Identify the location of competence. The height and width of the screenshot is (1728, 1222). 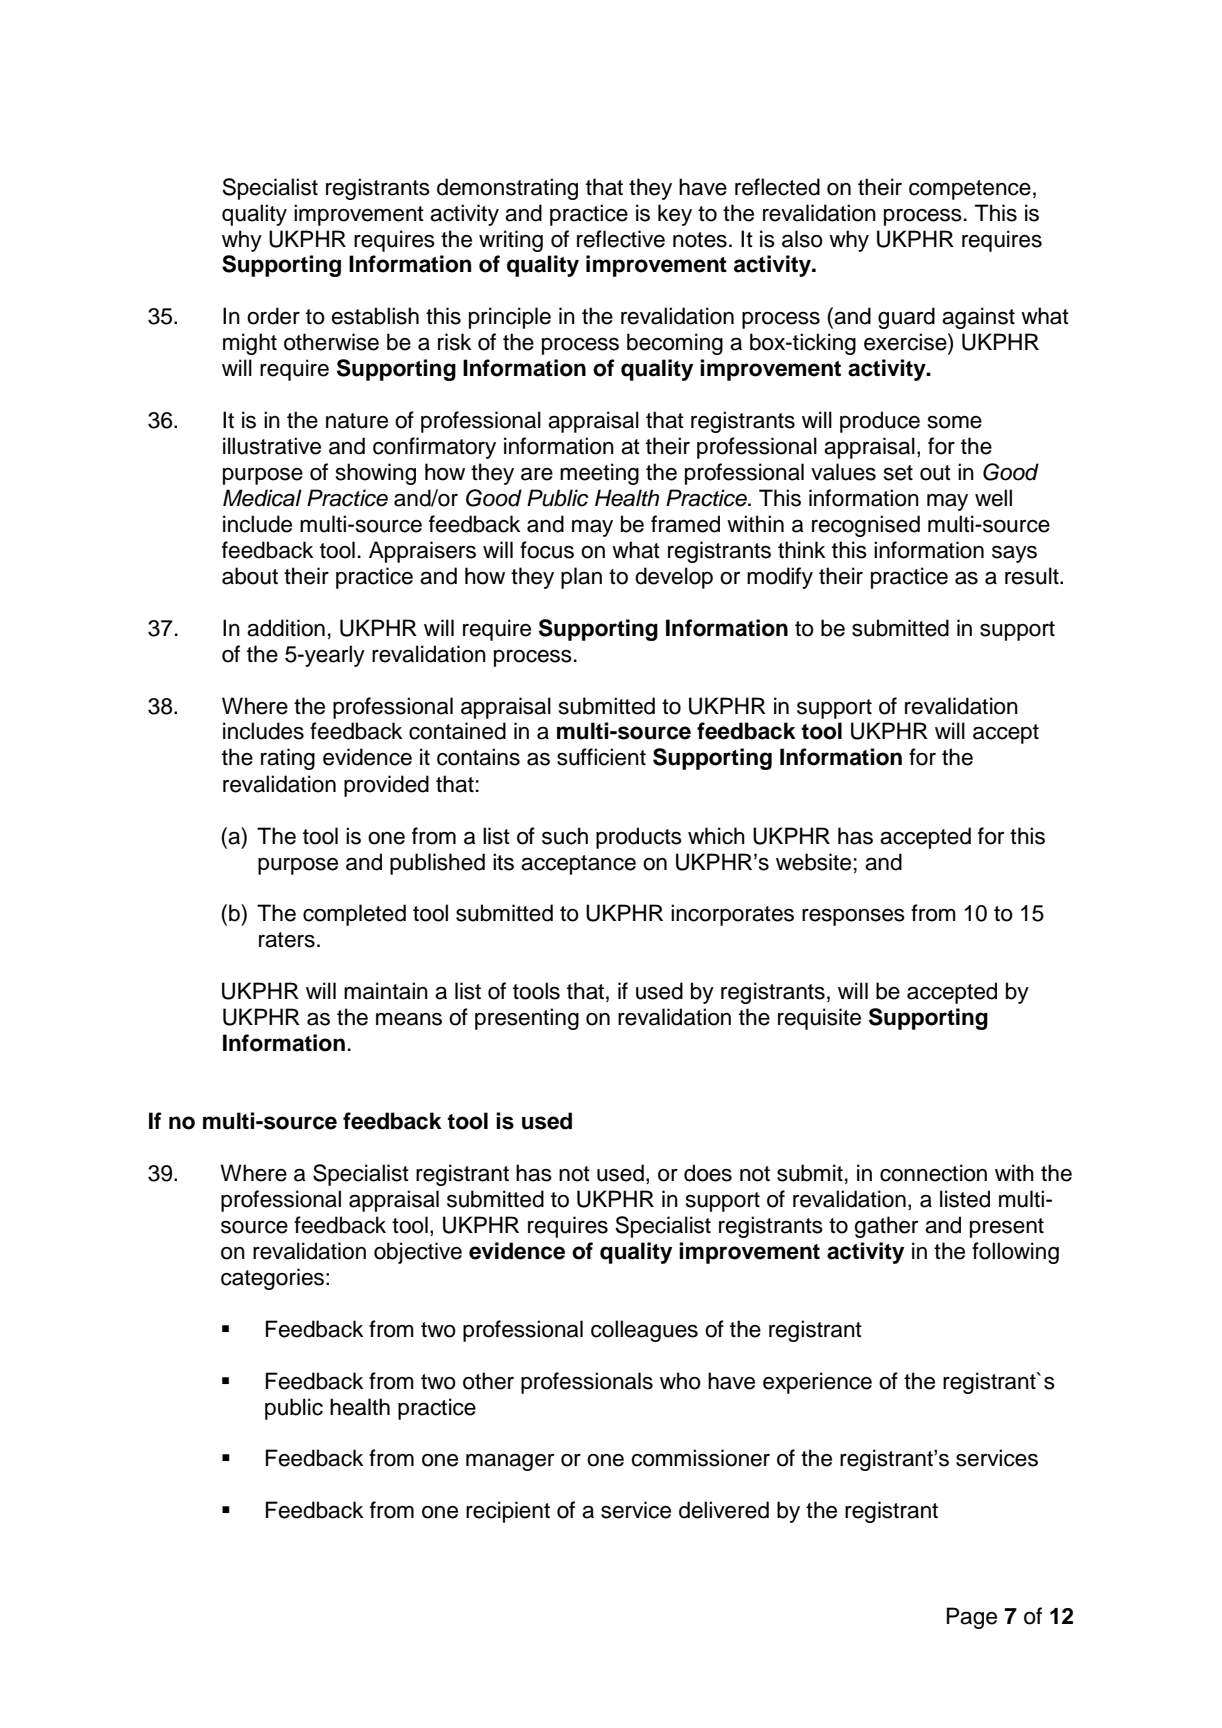
(970, 190).
